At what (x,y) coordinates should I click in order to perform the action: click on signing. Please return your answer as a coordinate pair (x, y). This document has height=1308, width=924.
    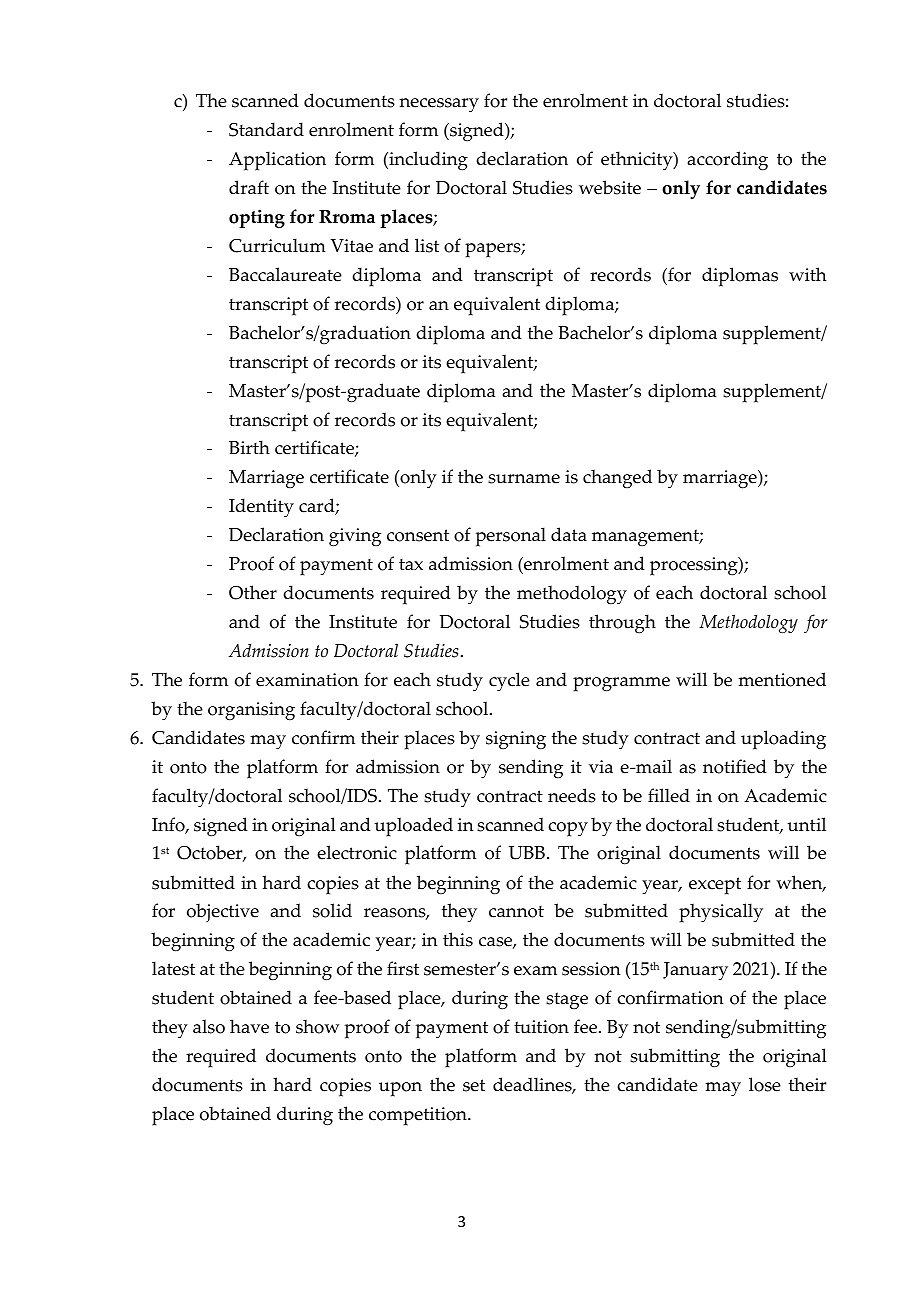
    Looking at the image, I should click on (516, 740).
